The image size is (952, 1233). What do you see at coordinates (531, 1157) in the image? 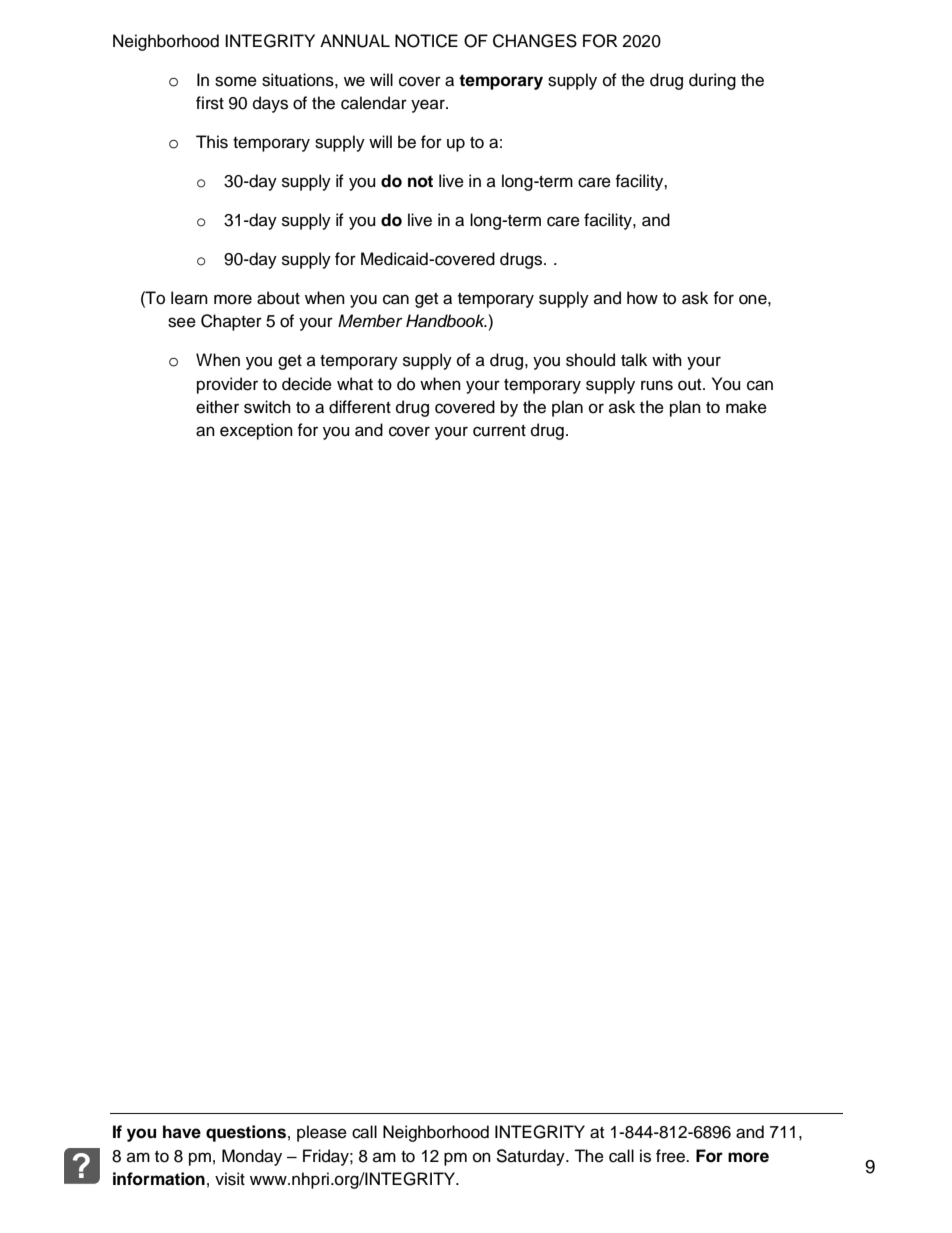
I see `Saturday` at bounding box center [531, 1157].
